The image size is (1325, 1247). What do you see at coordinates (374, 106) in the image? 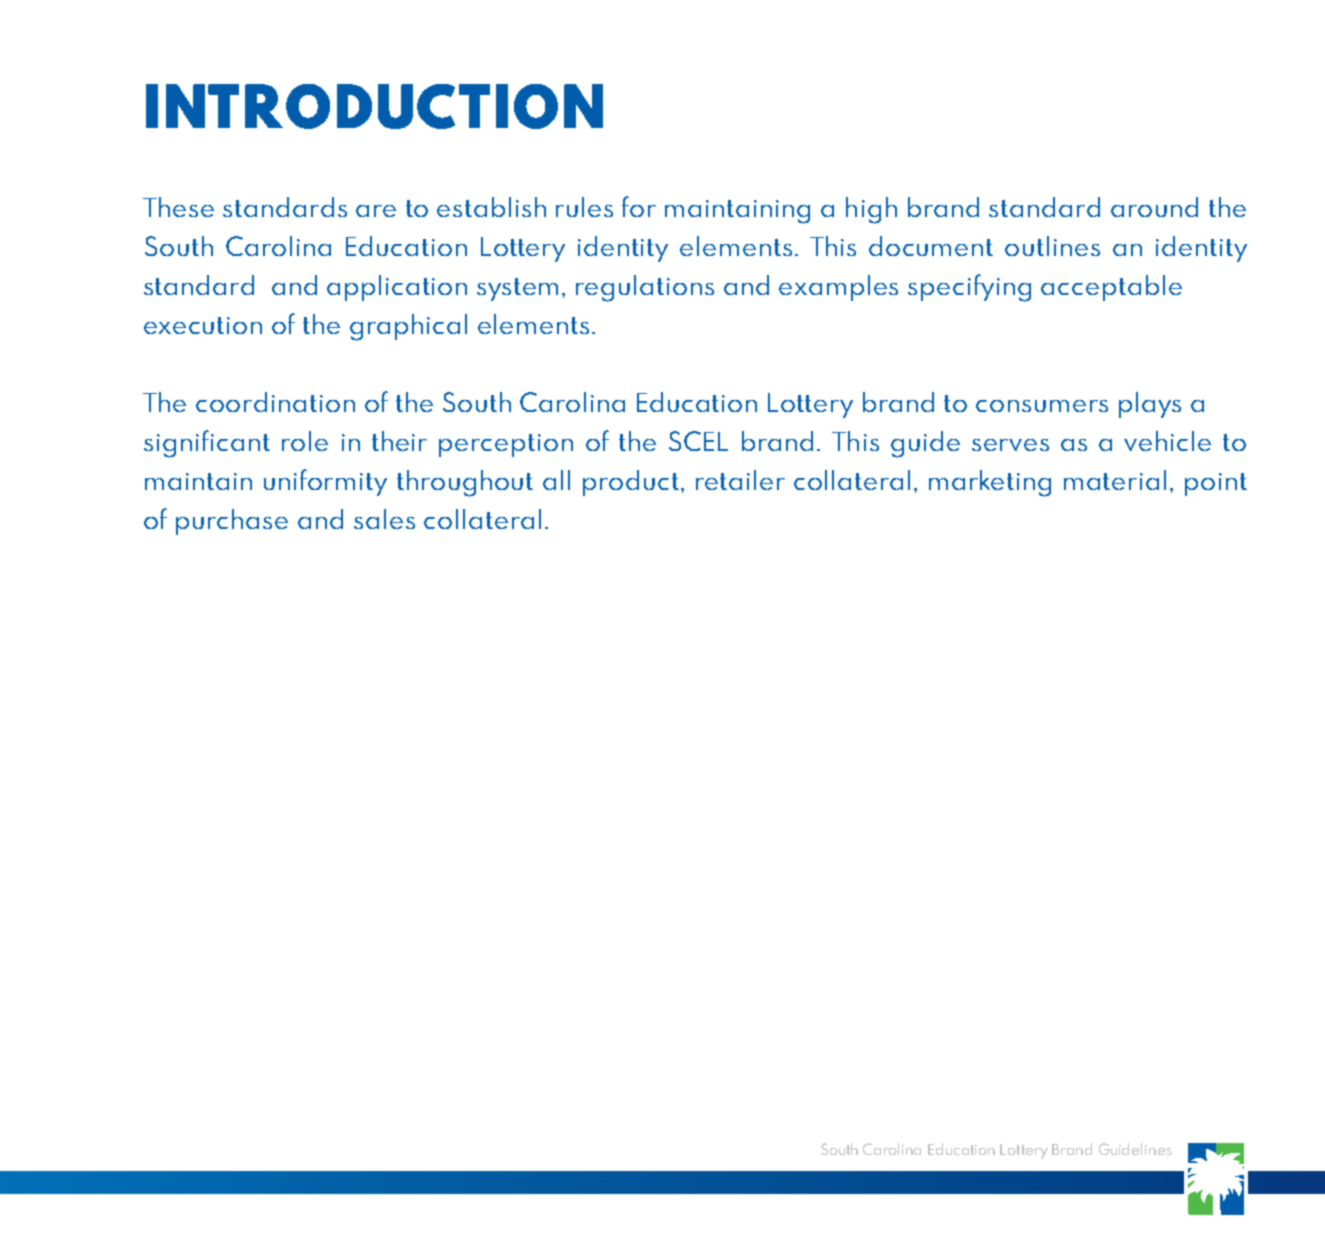
I see `INTRODUCTION` at bounding box center [374, 106].
